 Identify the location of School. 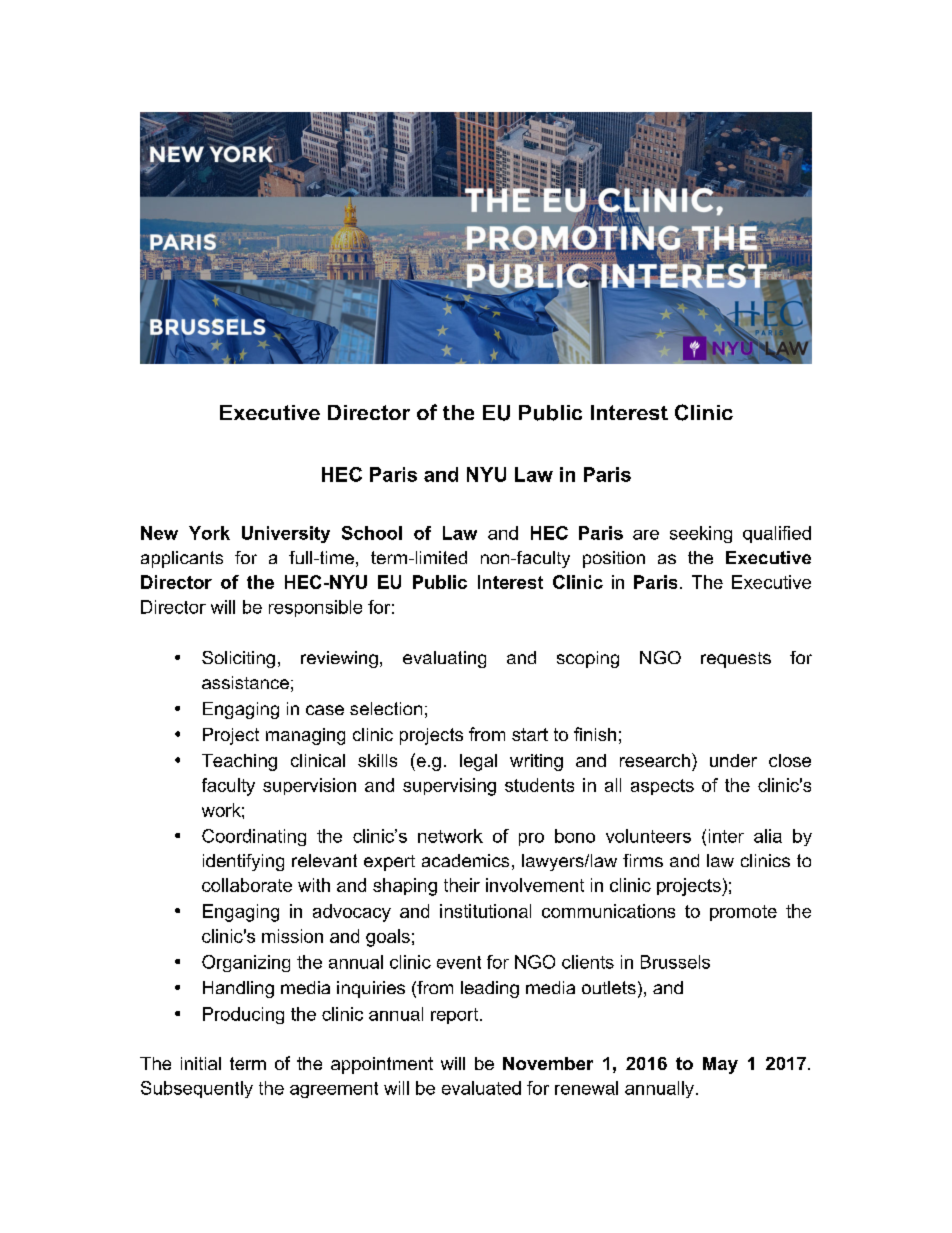
(372, 533).
